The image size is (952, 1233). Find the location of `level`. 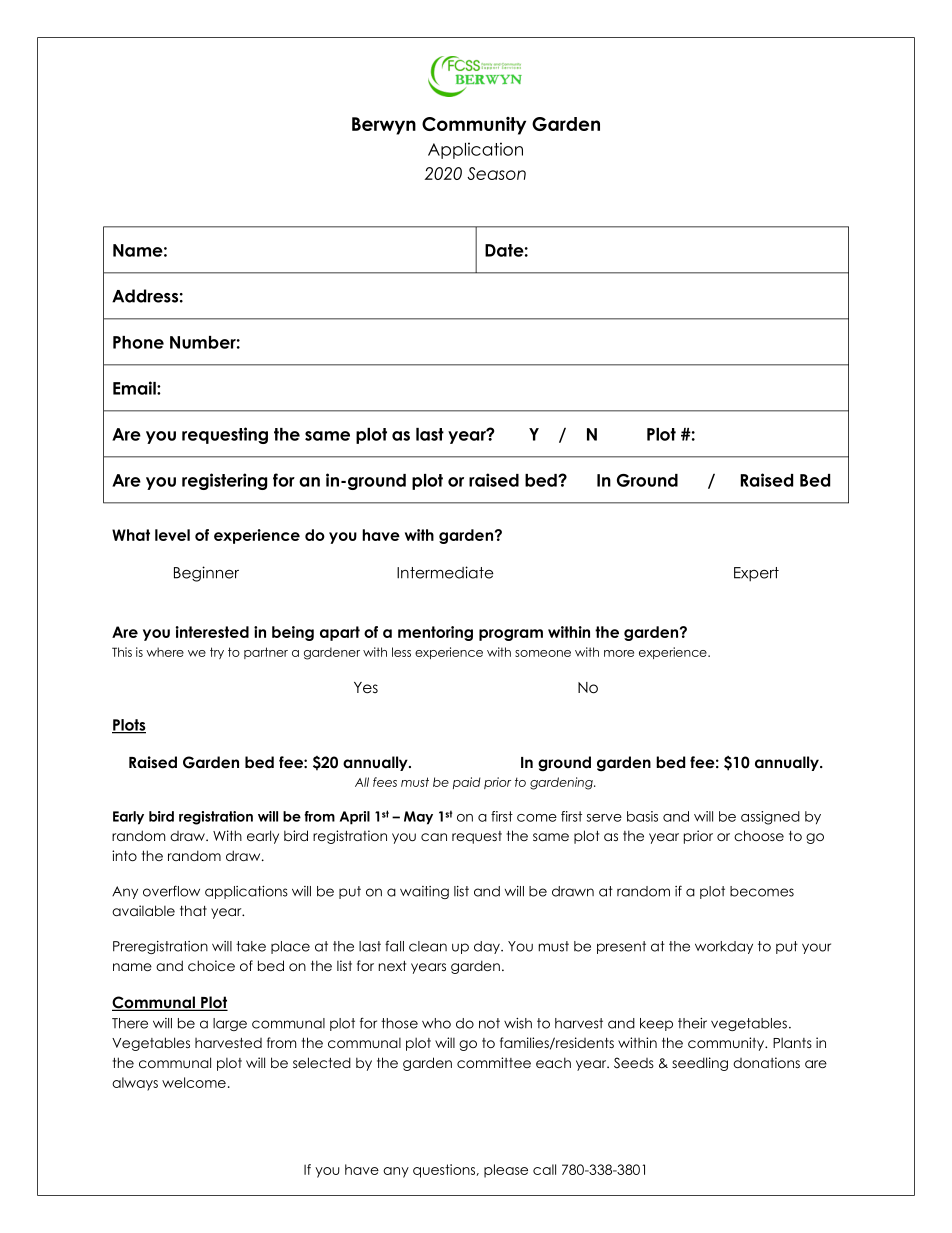

level is located at coordinates (172, 535).
